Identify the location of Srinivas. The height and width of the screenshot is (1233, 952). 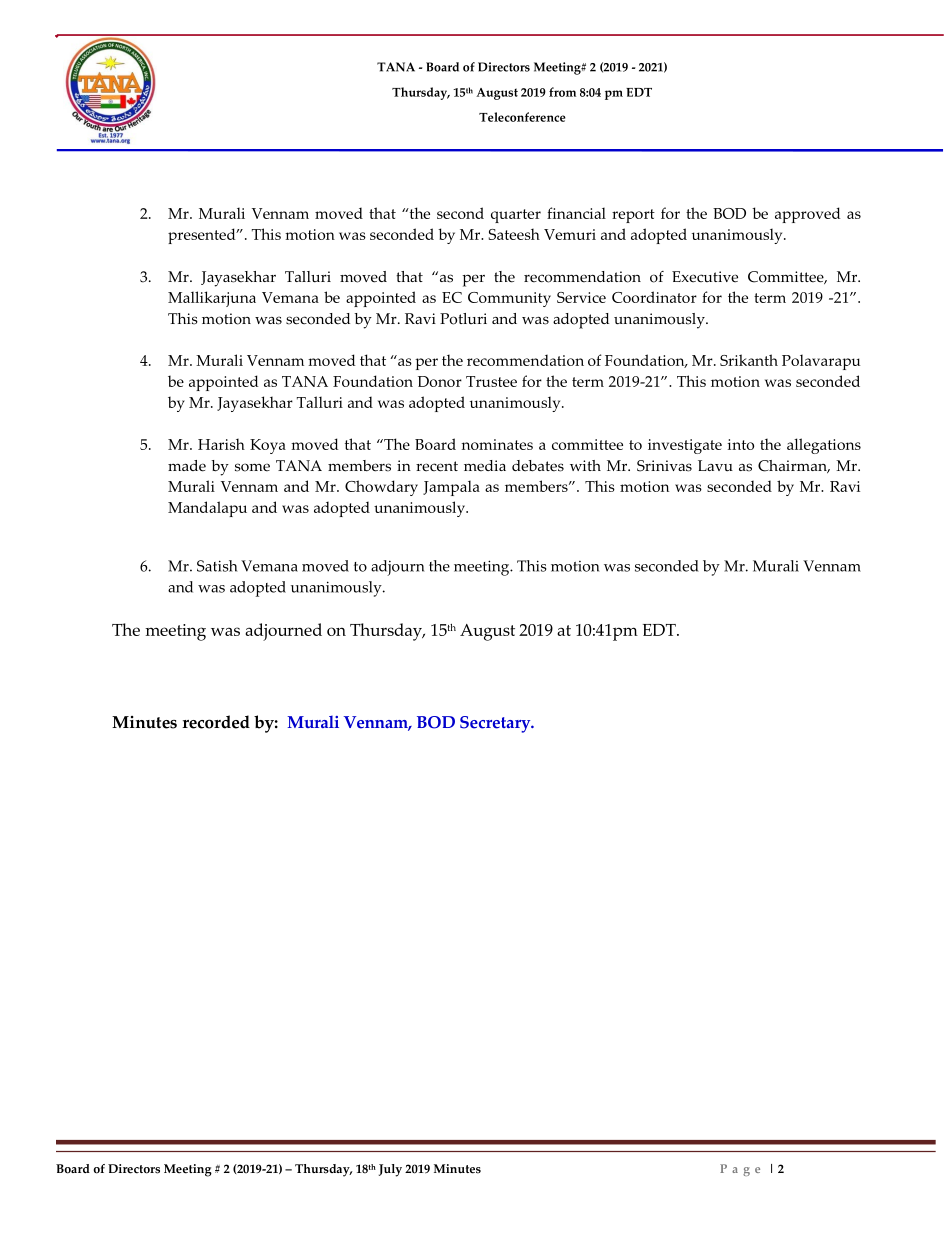
(664, 466).
